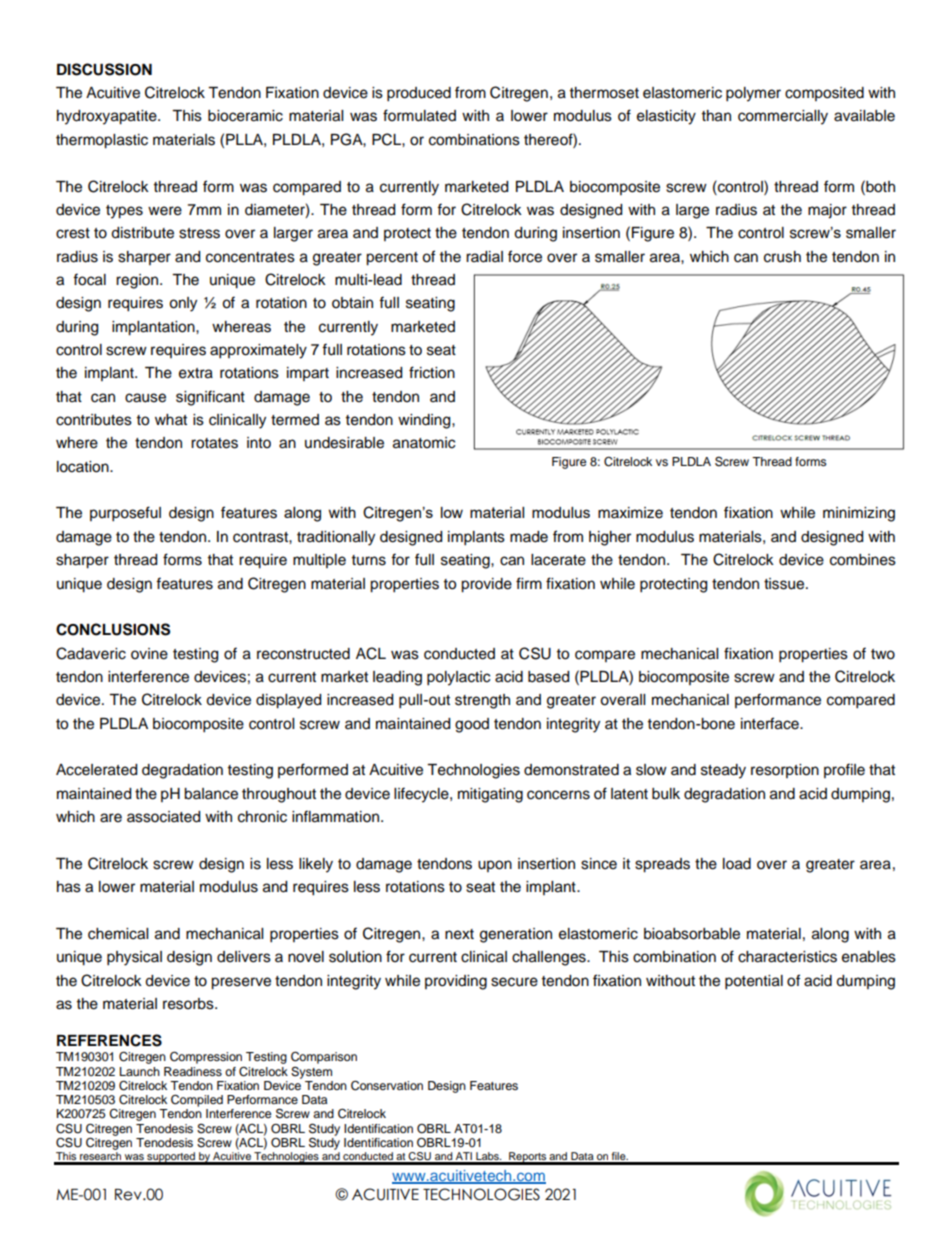 This screenshot has width=952, height=1233. I want to click on CONCLUSIONS, so click(113, 629).
